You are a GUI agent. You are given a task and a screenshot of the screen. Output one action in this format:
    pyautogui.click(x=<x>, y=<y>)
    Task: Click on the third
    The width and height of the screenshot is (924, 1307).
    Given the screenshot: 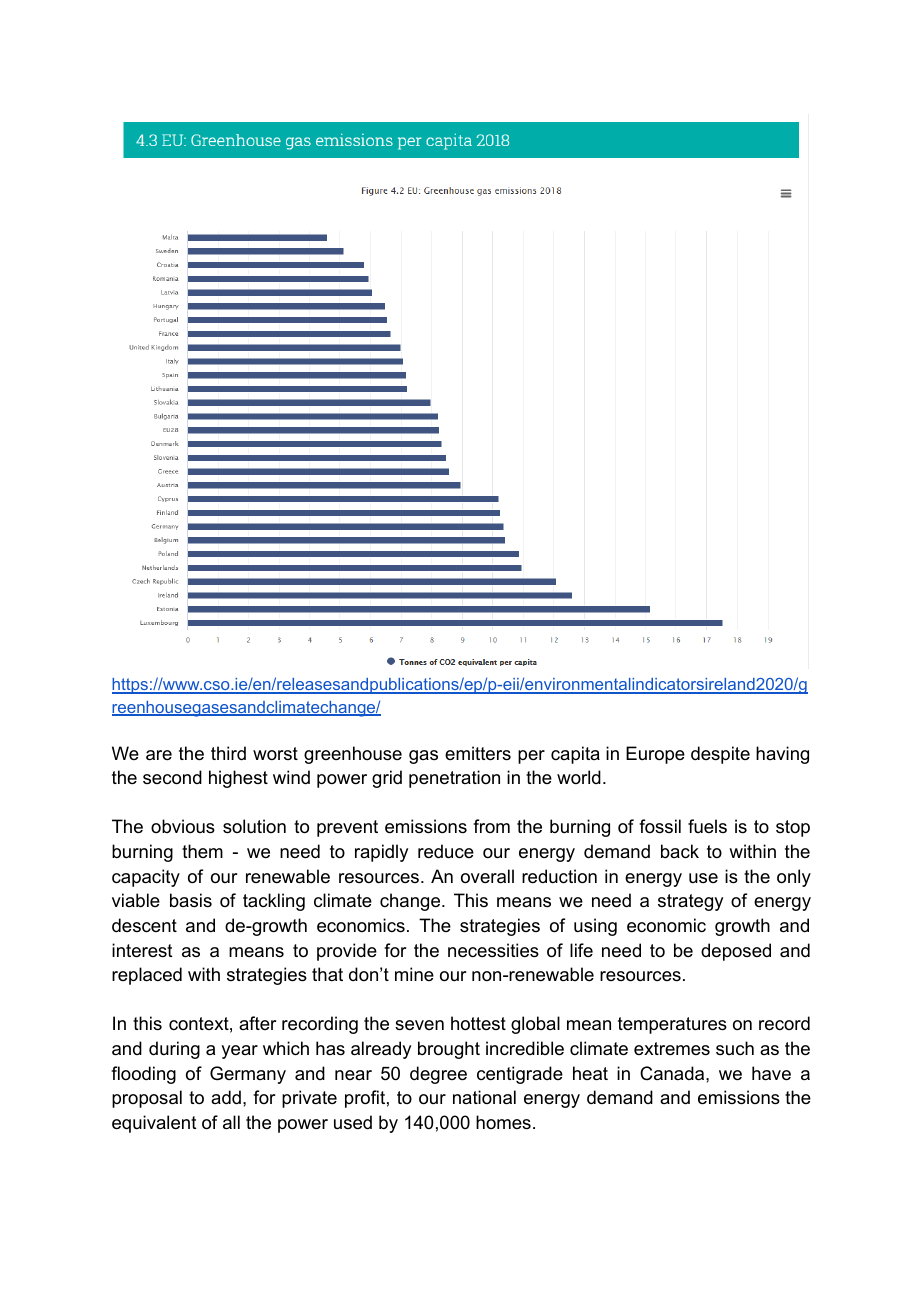 What is the action you would take?
    pyautogui.click(x=228, y=753)
